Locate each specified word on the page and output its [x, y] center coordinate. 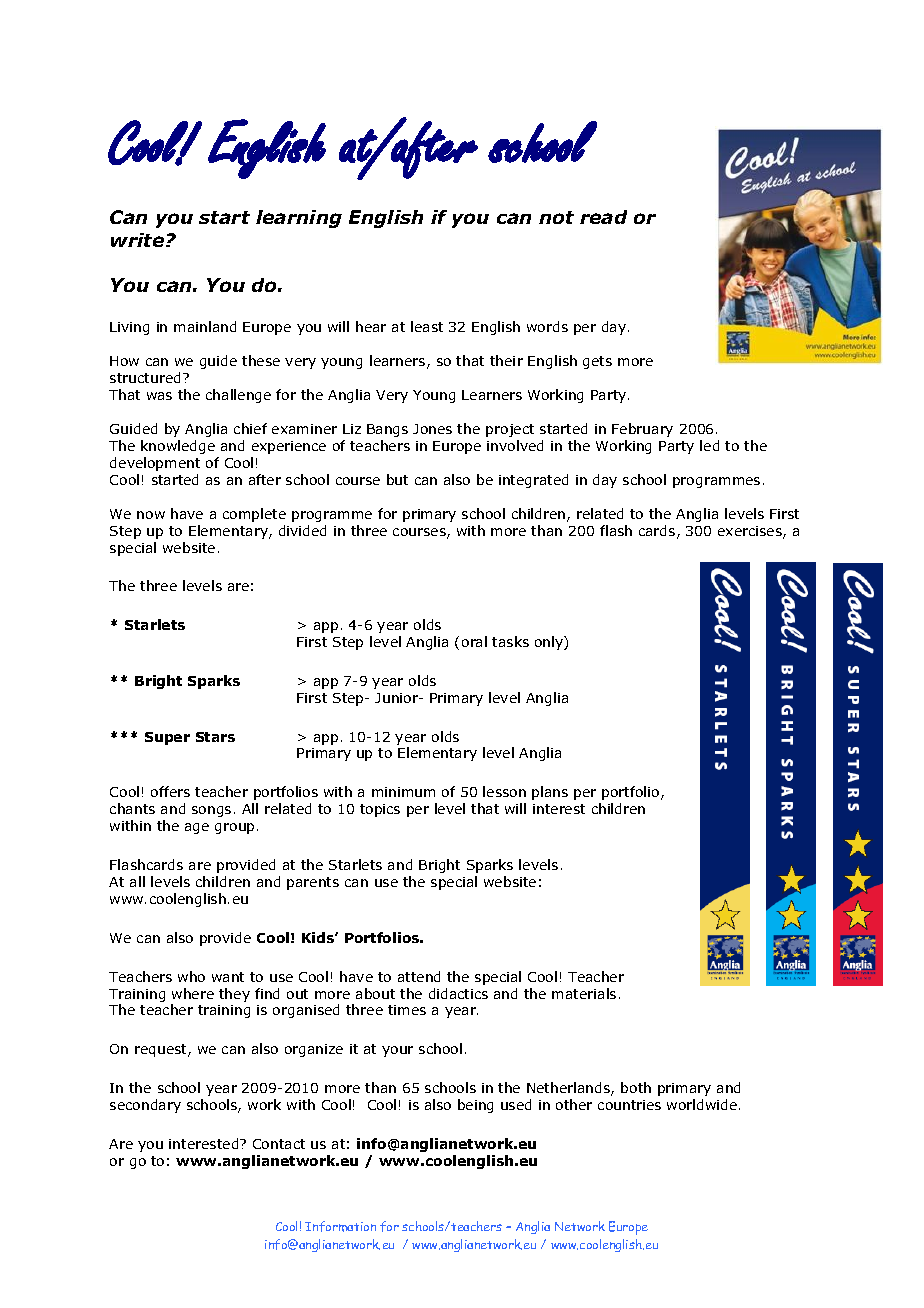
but [397, 479]
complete [254, 515]
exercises [751, 532]
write [139, 240]
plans [550, 793]
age [197, 828]
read [603, 217]
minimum [403, 792]
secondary [145, 1106]
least [427, 326]
